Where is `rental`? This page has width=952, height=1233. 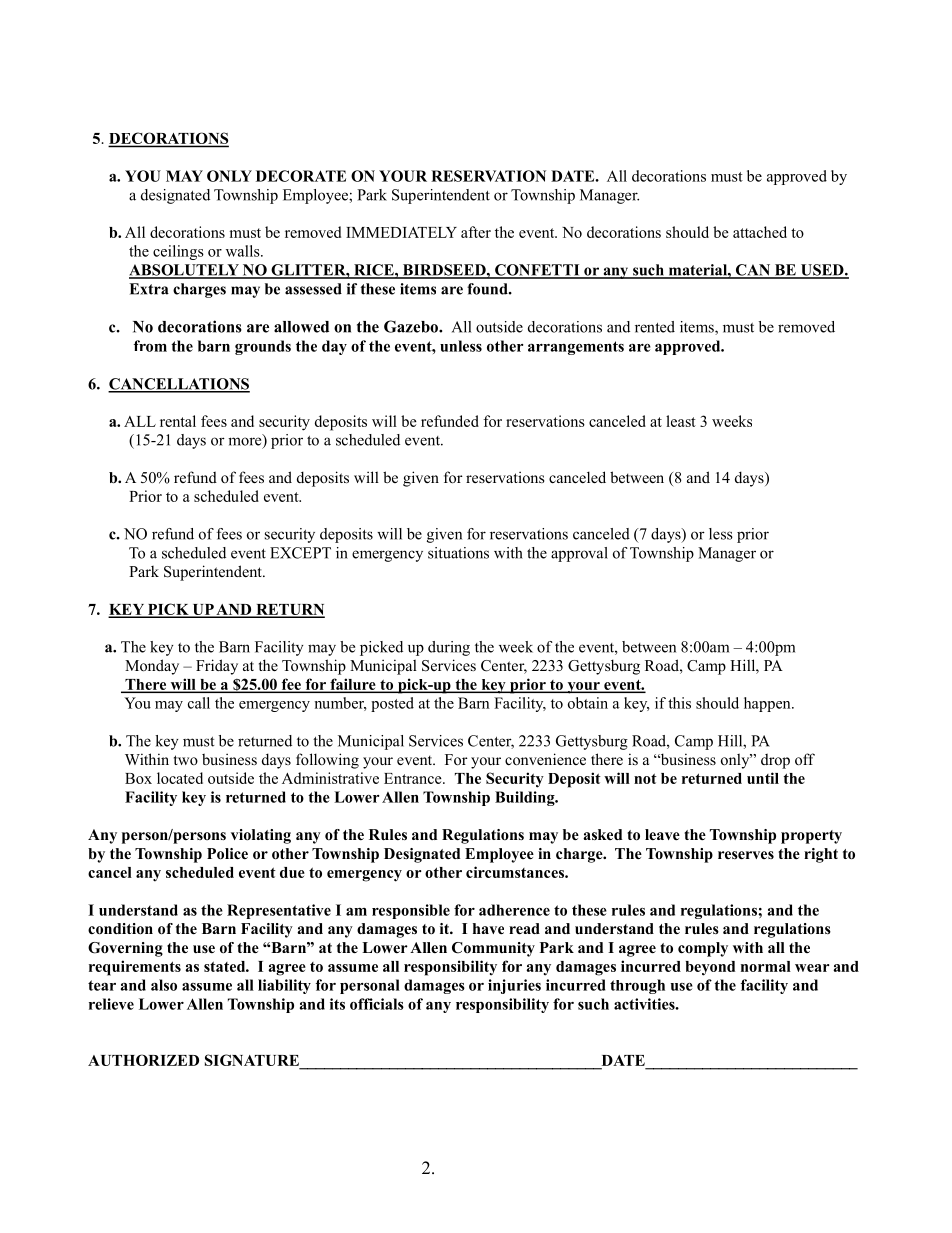 rental is located at coordinates (178, 421).
